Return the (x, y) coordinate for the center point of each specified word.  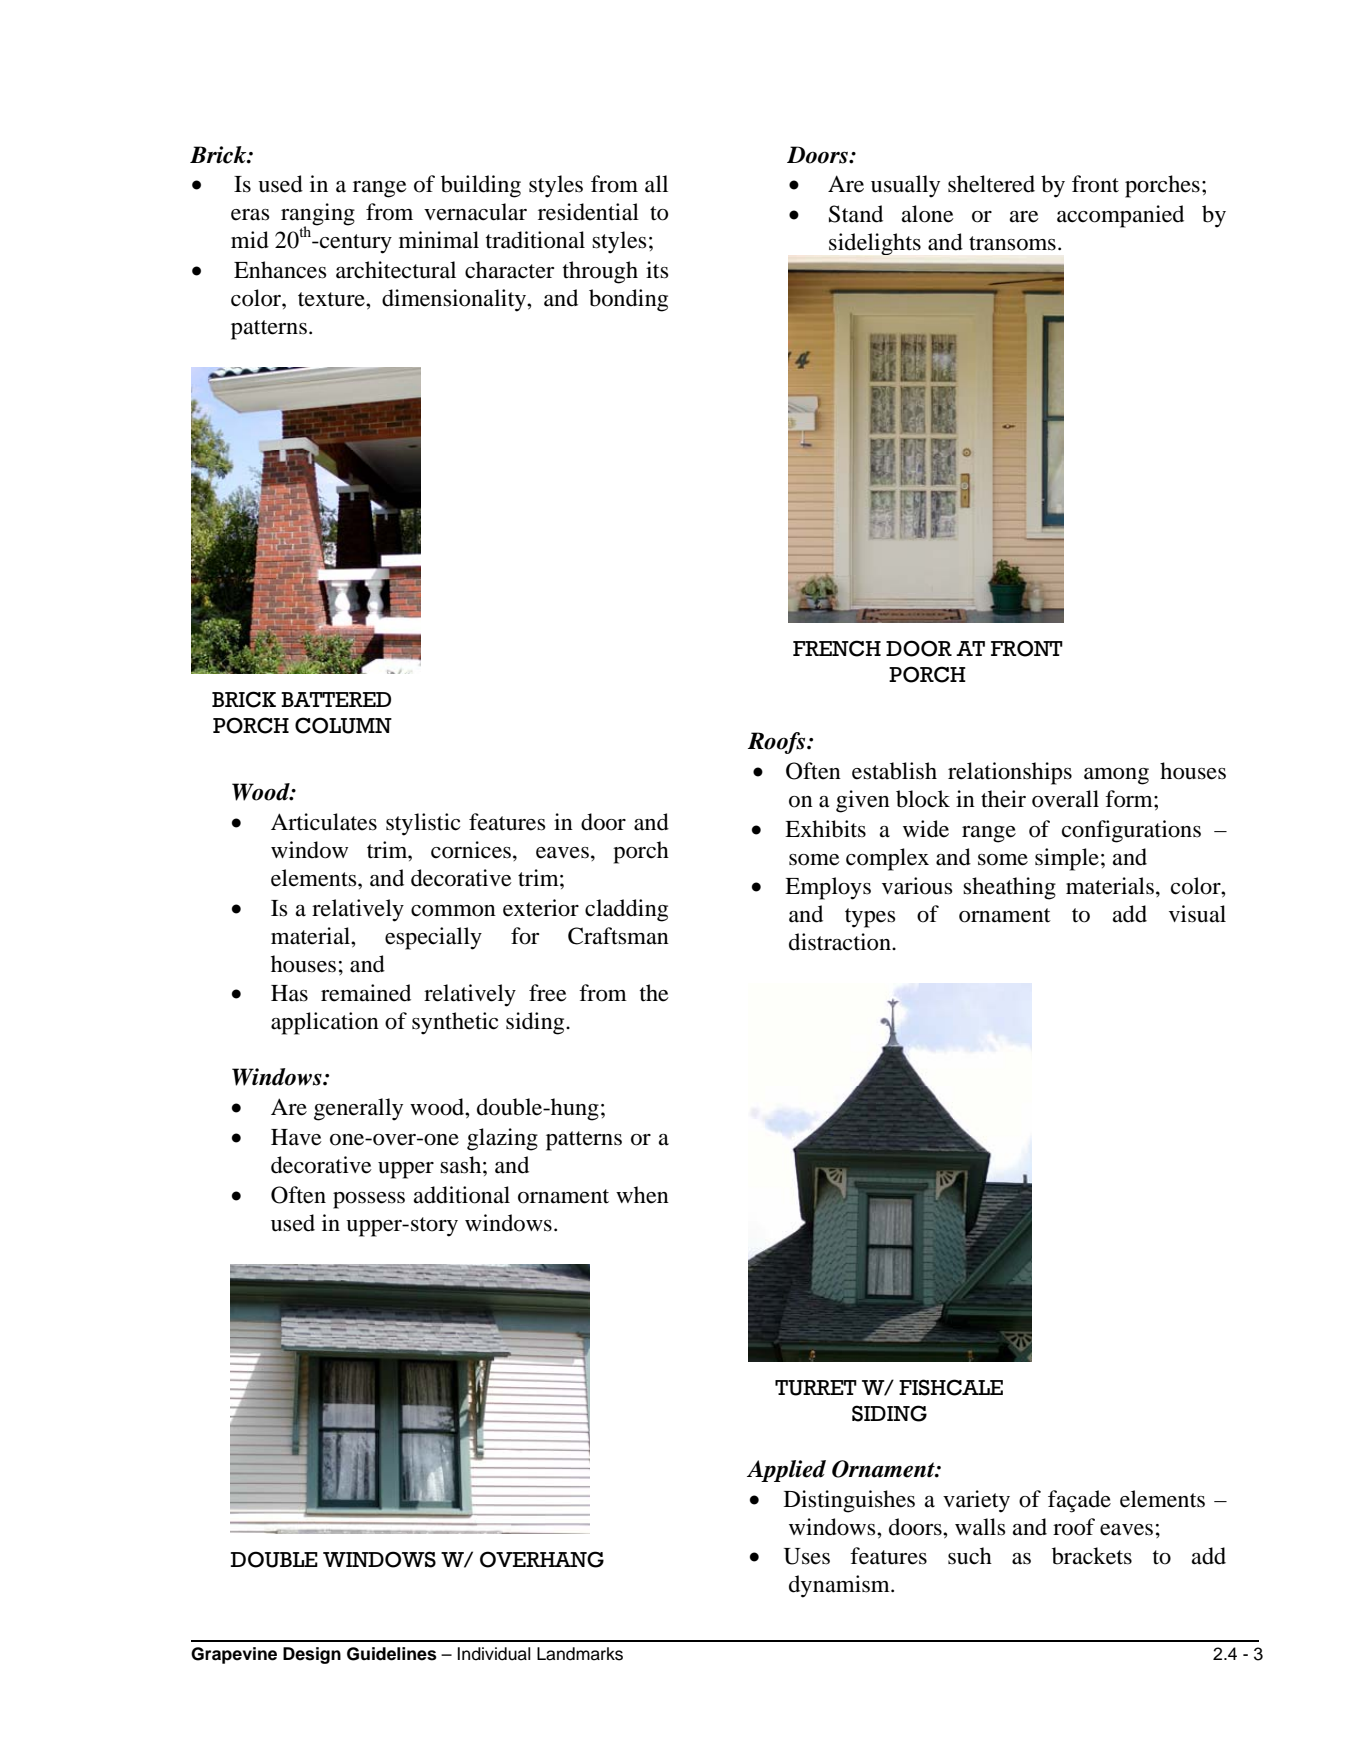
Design (312, 1655)
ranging (318, 215)
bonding (628, 300)
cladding (626, 910)
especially (433, 938)
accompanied (1120, 216)
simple (1067, 859)
